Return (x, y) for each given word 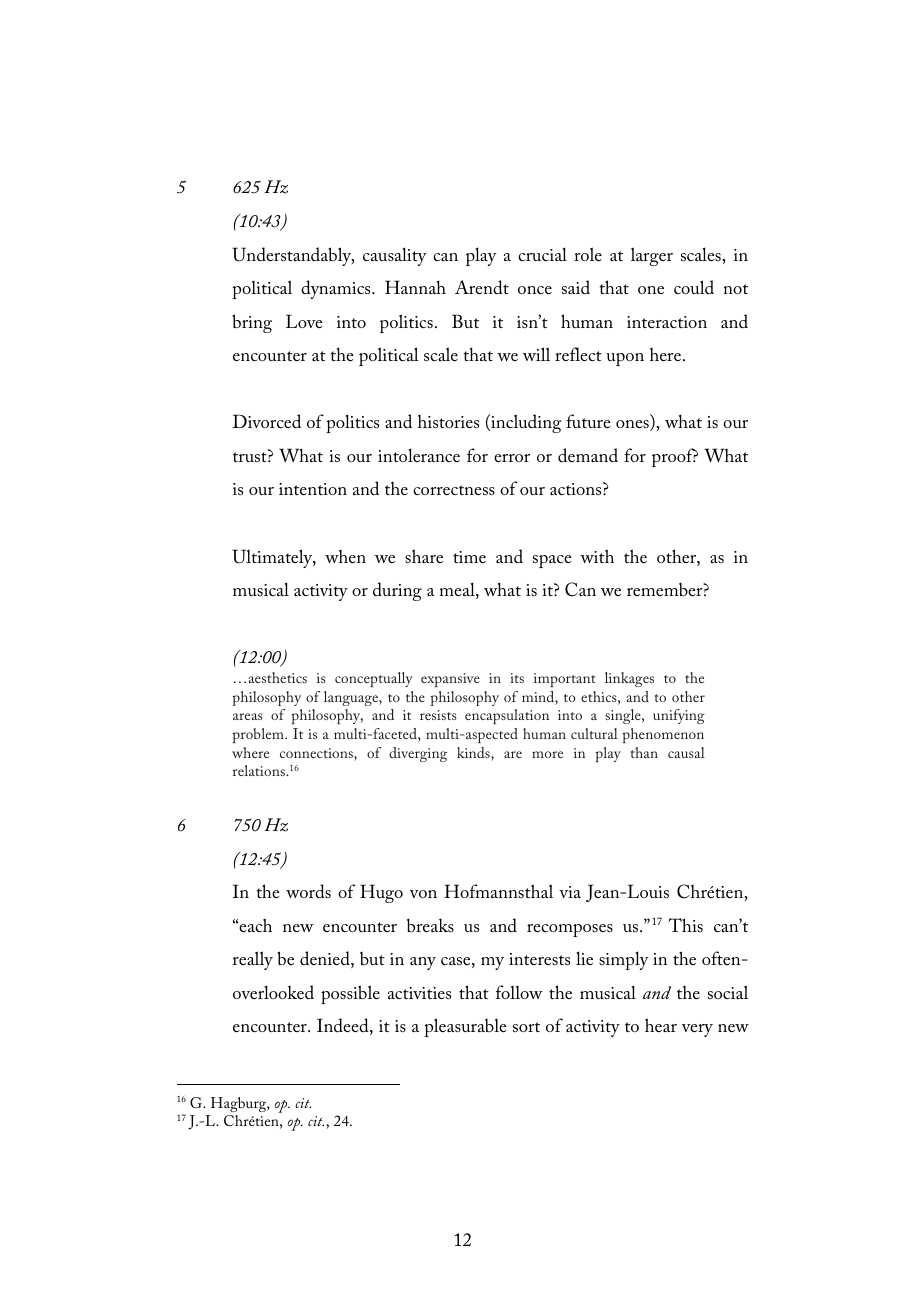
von (423, 894)
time (469, 557)
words (308, 891)
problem (259, 735)
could (694, 287)
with (597, 556)
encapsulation (507, 716)
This (685, 925)
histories (448, 421)
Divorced (267, 421)
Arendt (482, 287)
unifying (679, 716)
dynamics (337, 289)
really (253, 960)
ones (633, 425)
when (345, 556)
